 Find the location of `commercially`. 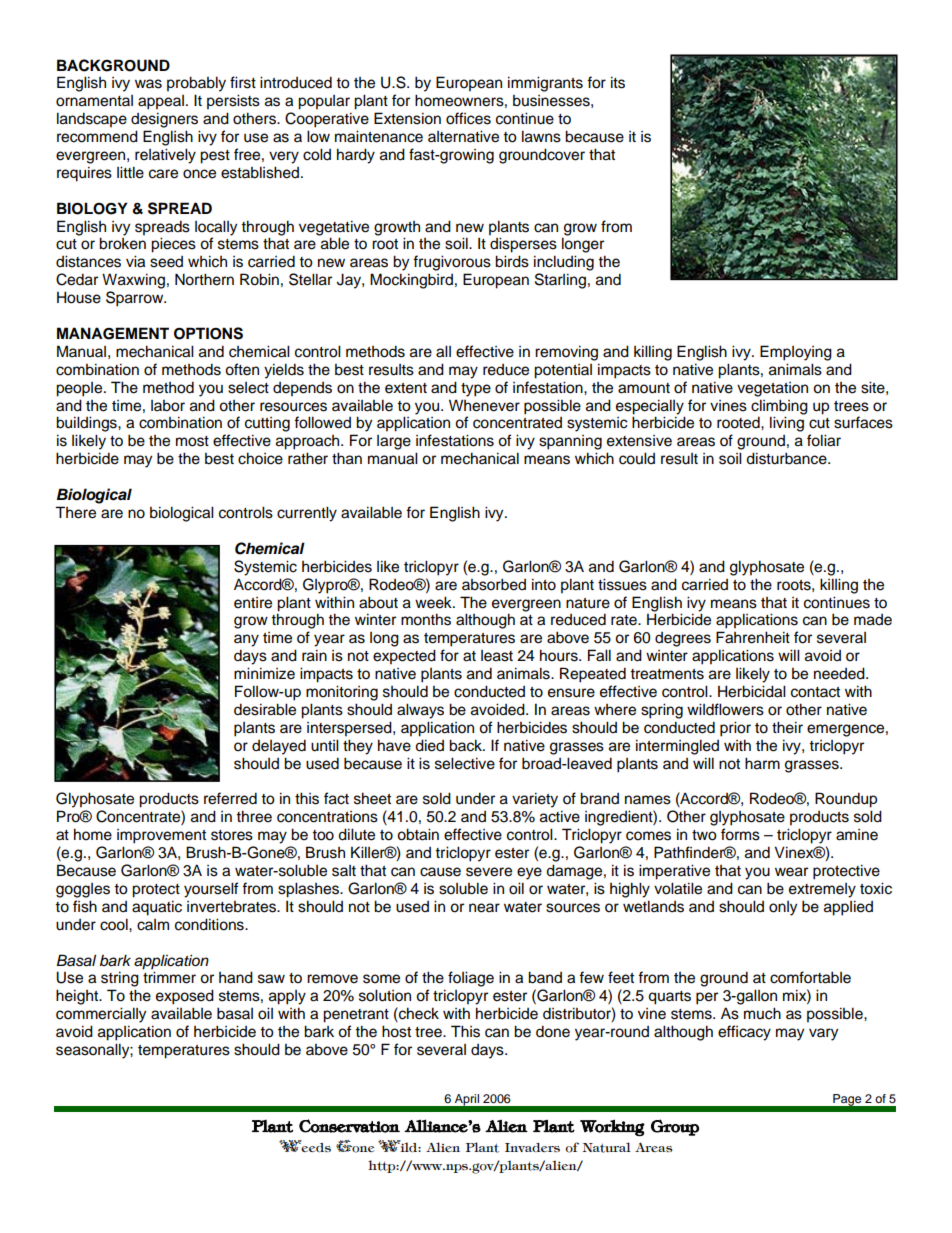

commercially is located at coordinates (101, 1015).
